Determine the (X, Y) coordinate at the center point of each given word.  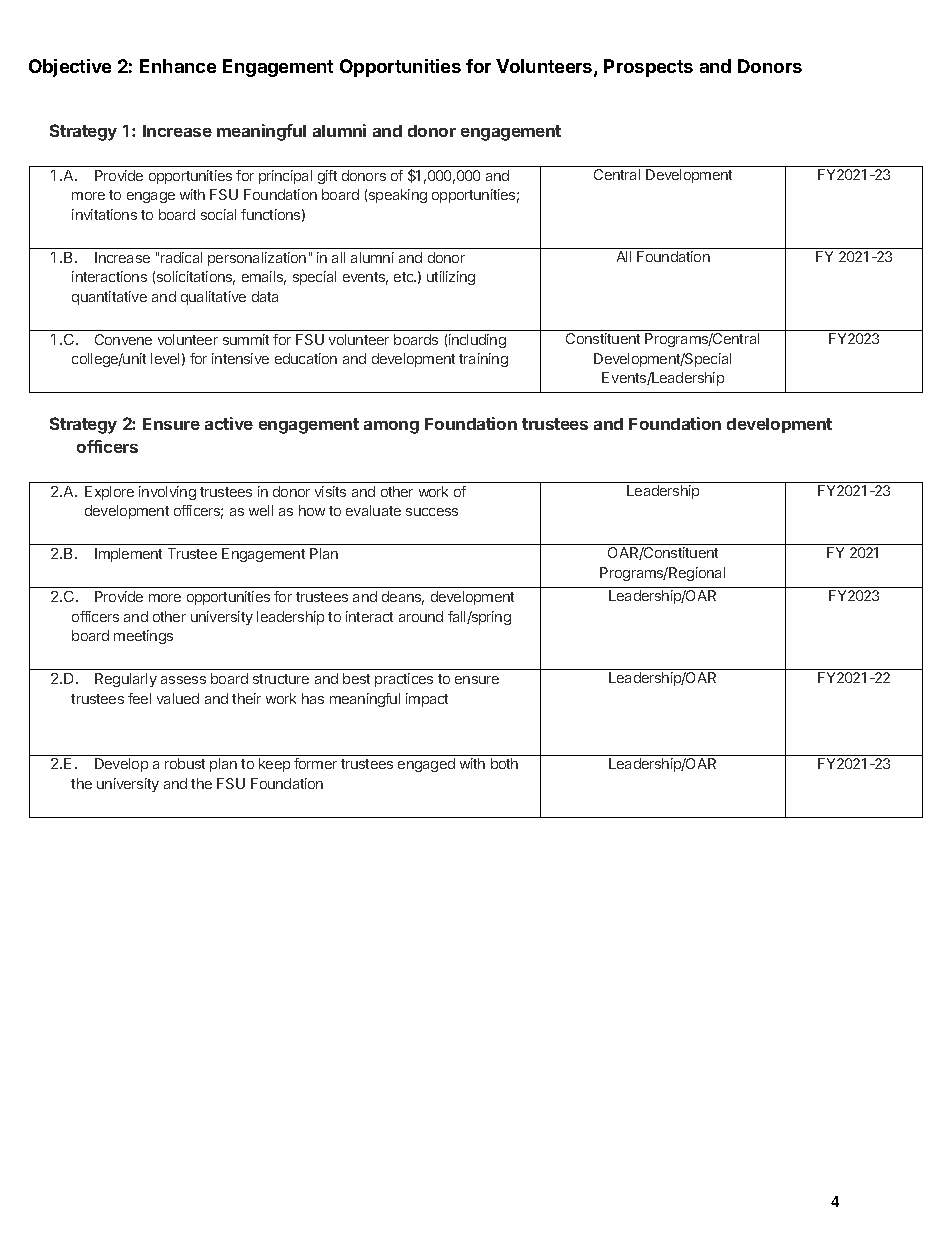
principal (285, 177)
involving (167, 493)
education (306, 358)
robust (185, 763)
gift (327, 177)
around (421, 616)
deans (403, 598)
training (483, 360)
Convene (123, 339)
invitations (104, 214)
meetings (143, 637)
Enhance (178, 66)
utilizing (451, 278)
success (432, 512)
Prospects (648, 68)
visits (330, 491)
